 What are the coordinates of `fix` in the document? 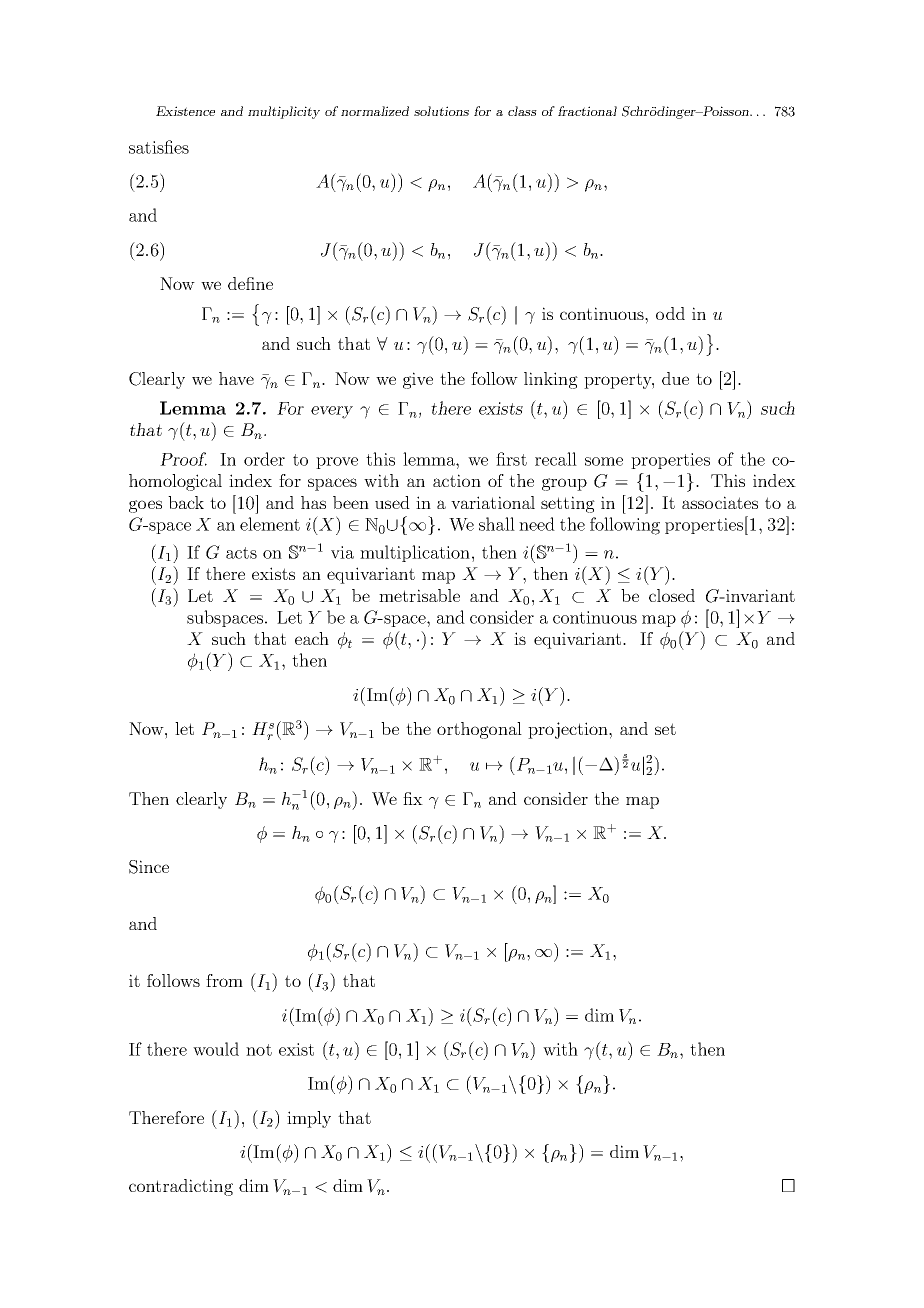 It's located at (413, 798).
